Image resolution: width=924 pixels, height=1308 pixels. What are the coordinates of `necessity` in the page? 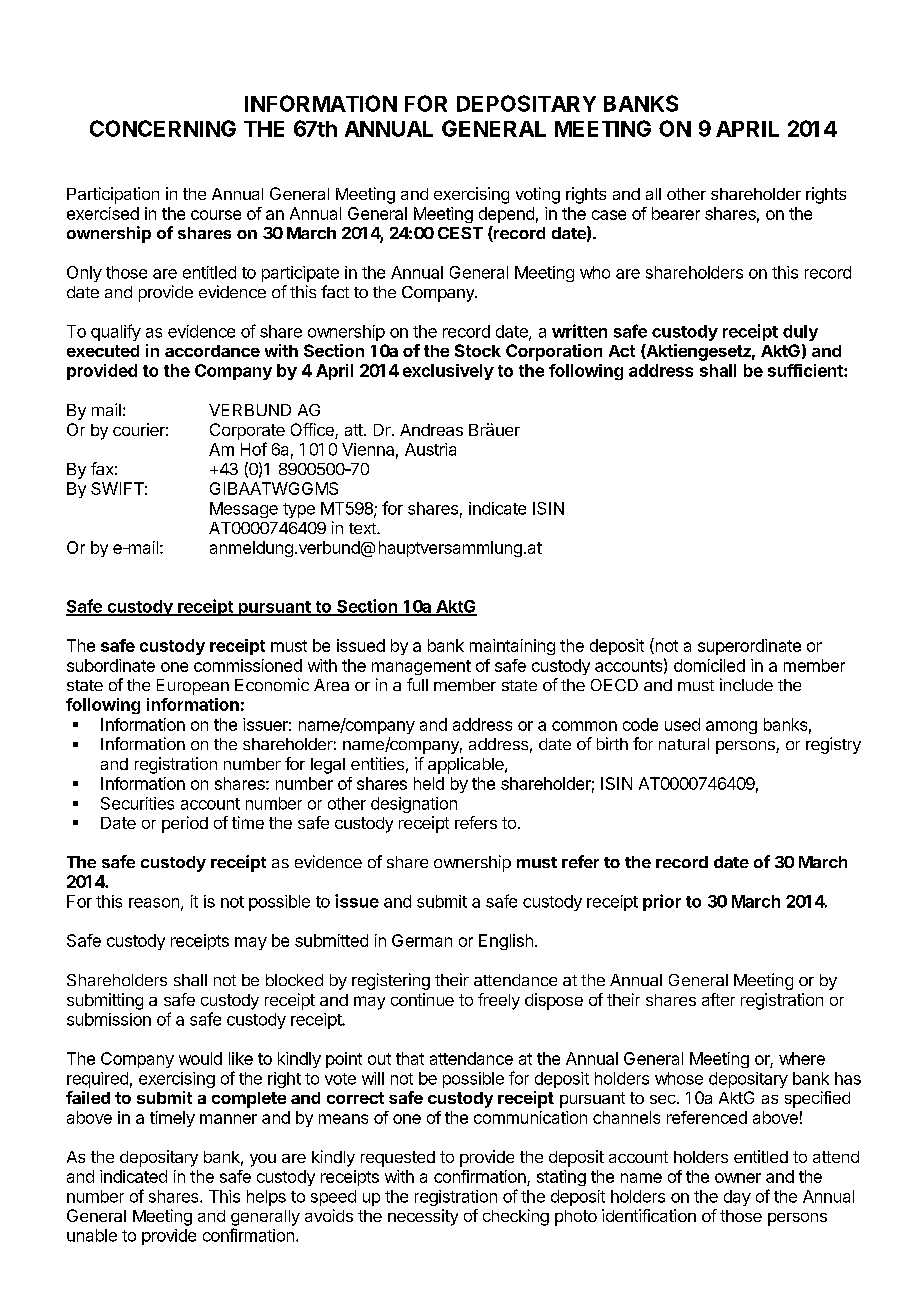 It's located at (423, 1217).
